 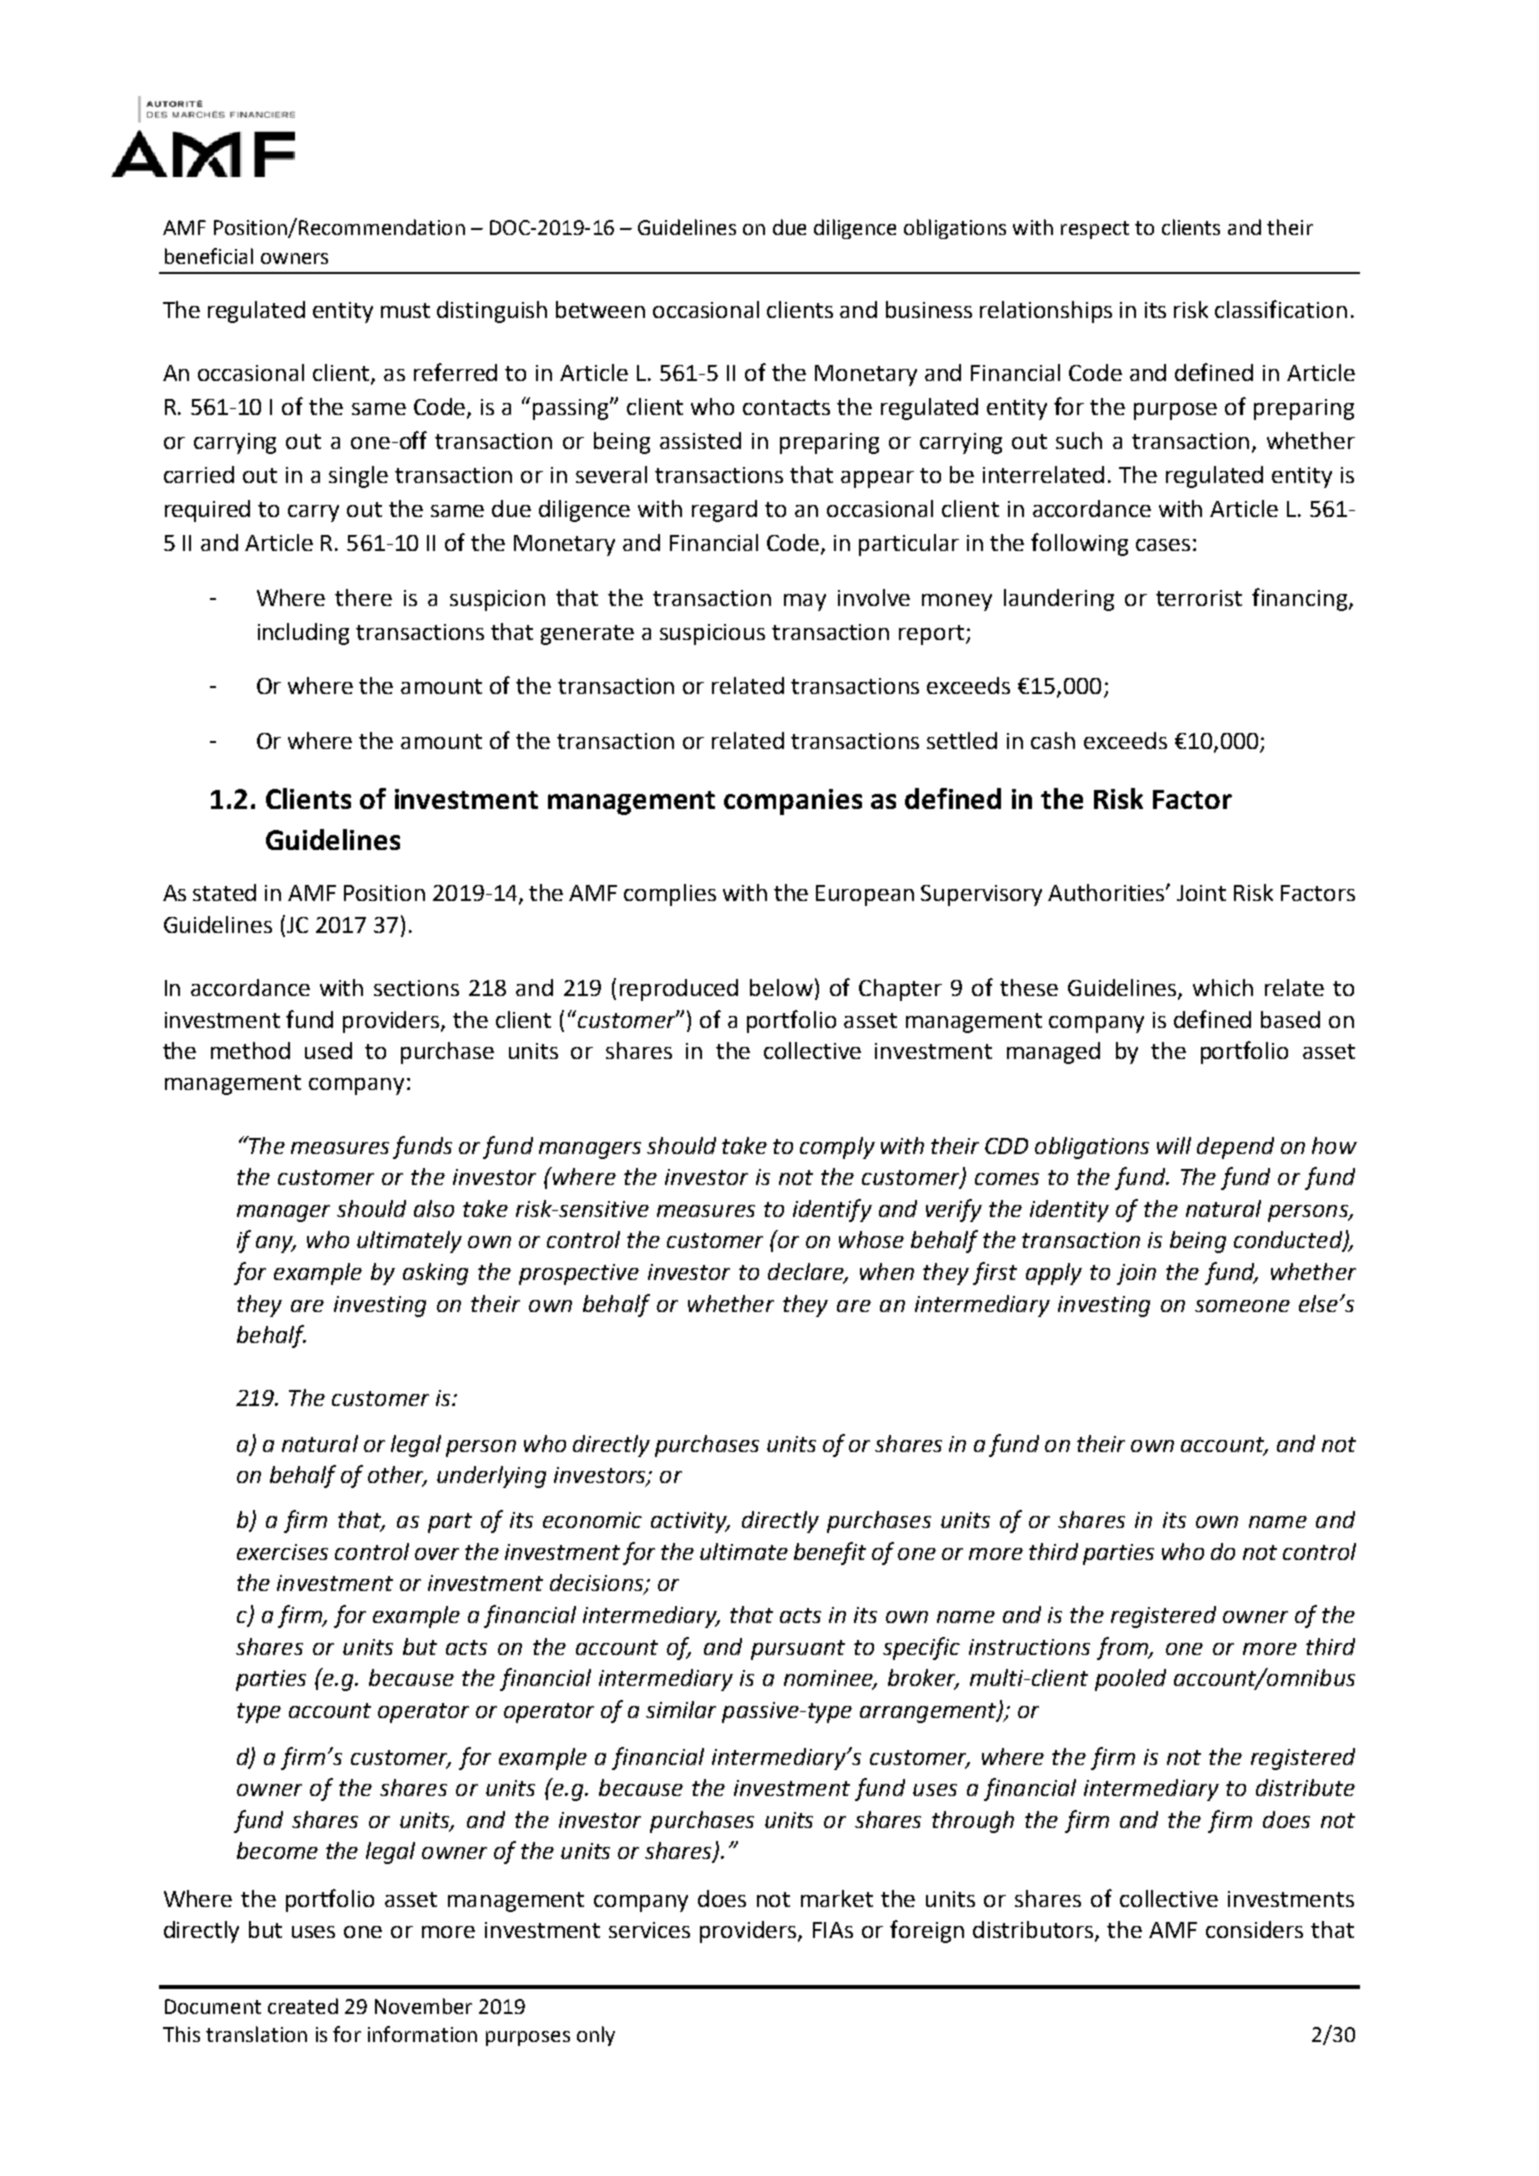 I want to click on benefit, so click(x=830, y=1553).
